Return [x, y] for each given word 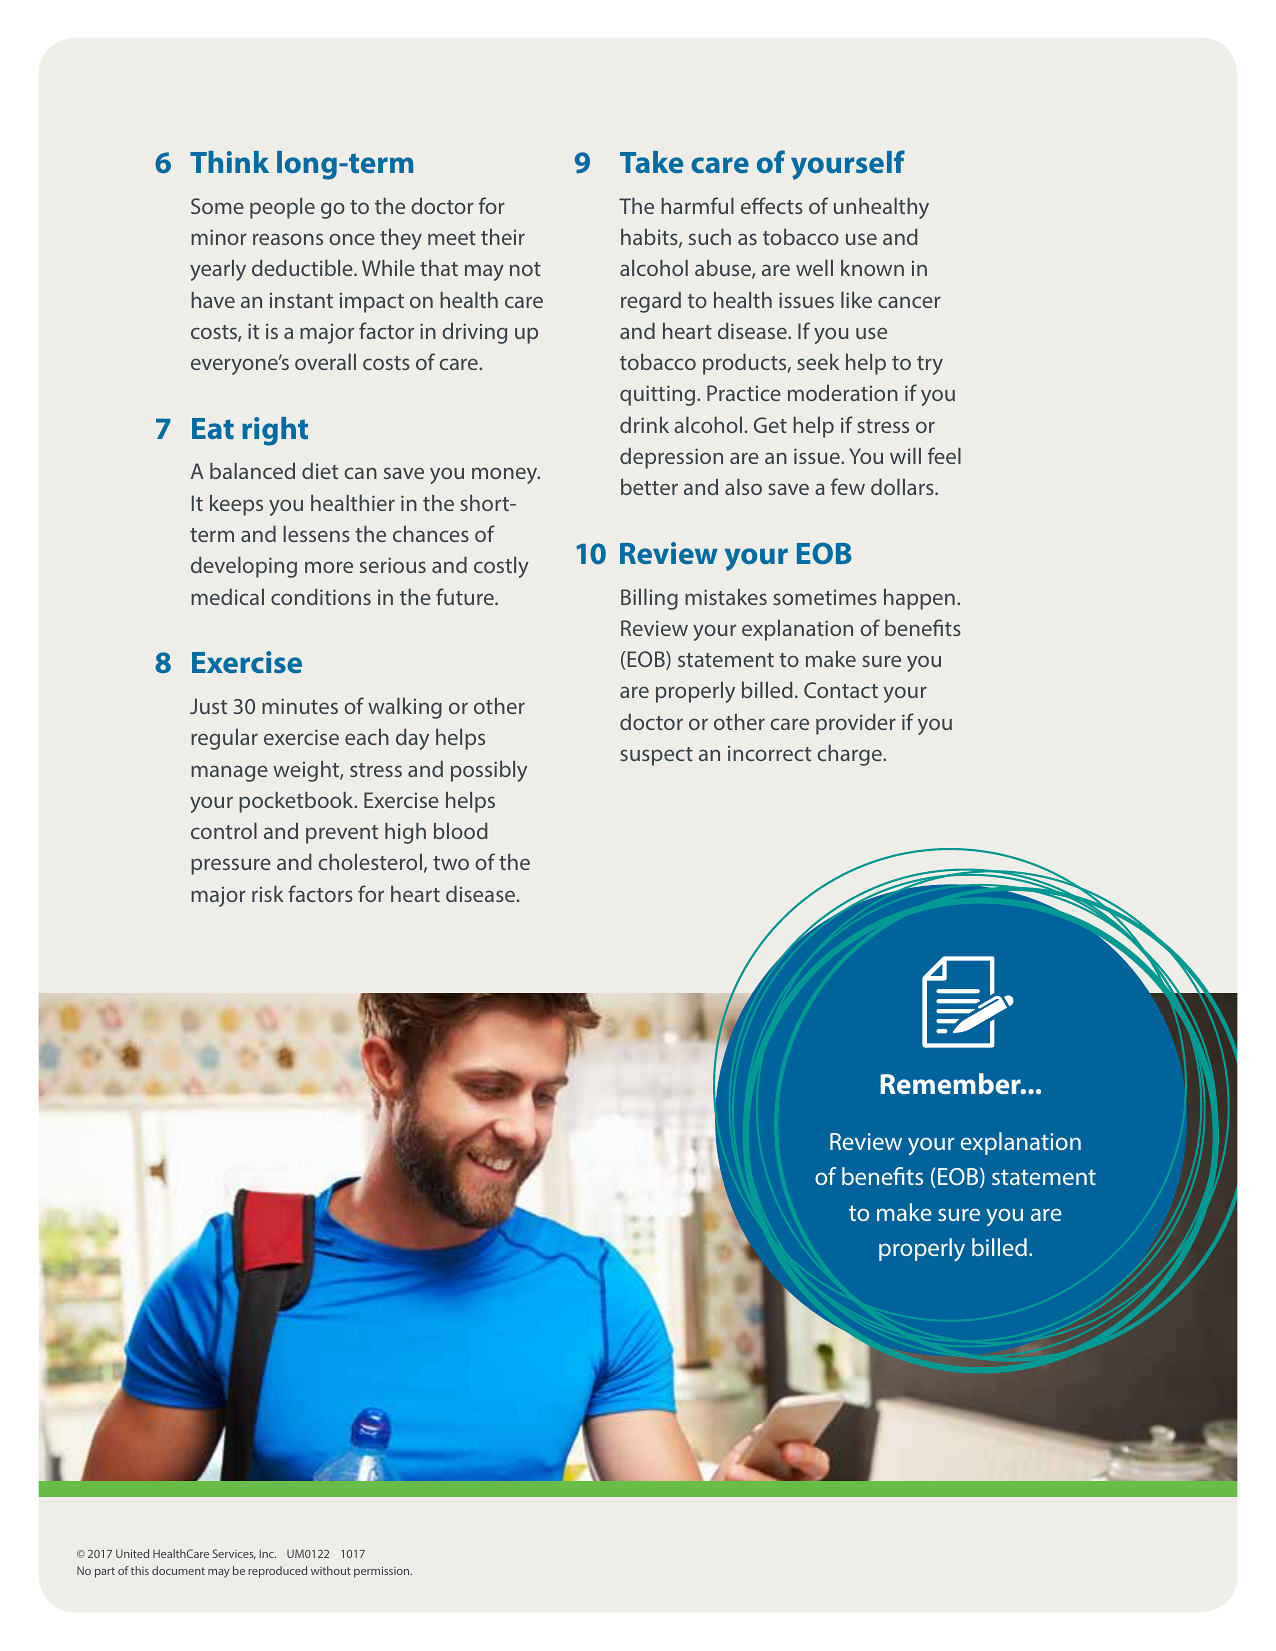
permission [383, 1572]
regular [224, 739]
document [178, 1570]
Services [234, 1554]
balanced [252, 471]
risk [268, 894]
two [451, 863]
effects [772, 205]
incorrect [769, 753]
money [506, 475]
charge [850, 755]
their [503, 237]
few [848, 486]
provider [856, 724]
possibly [489, 771]
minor [219, 237]
